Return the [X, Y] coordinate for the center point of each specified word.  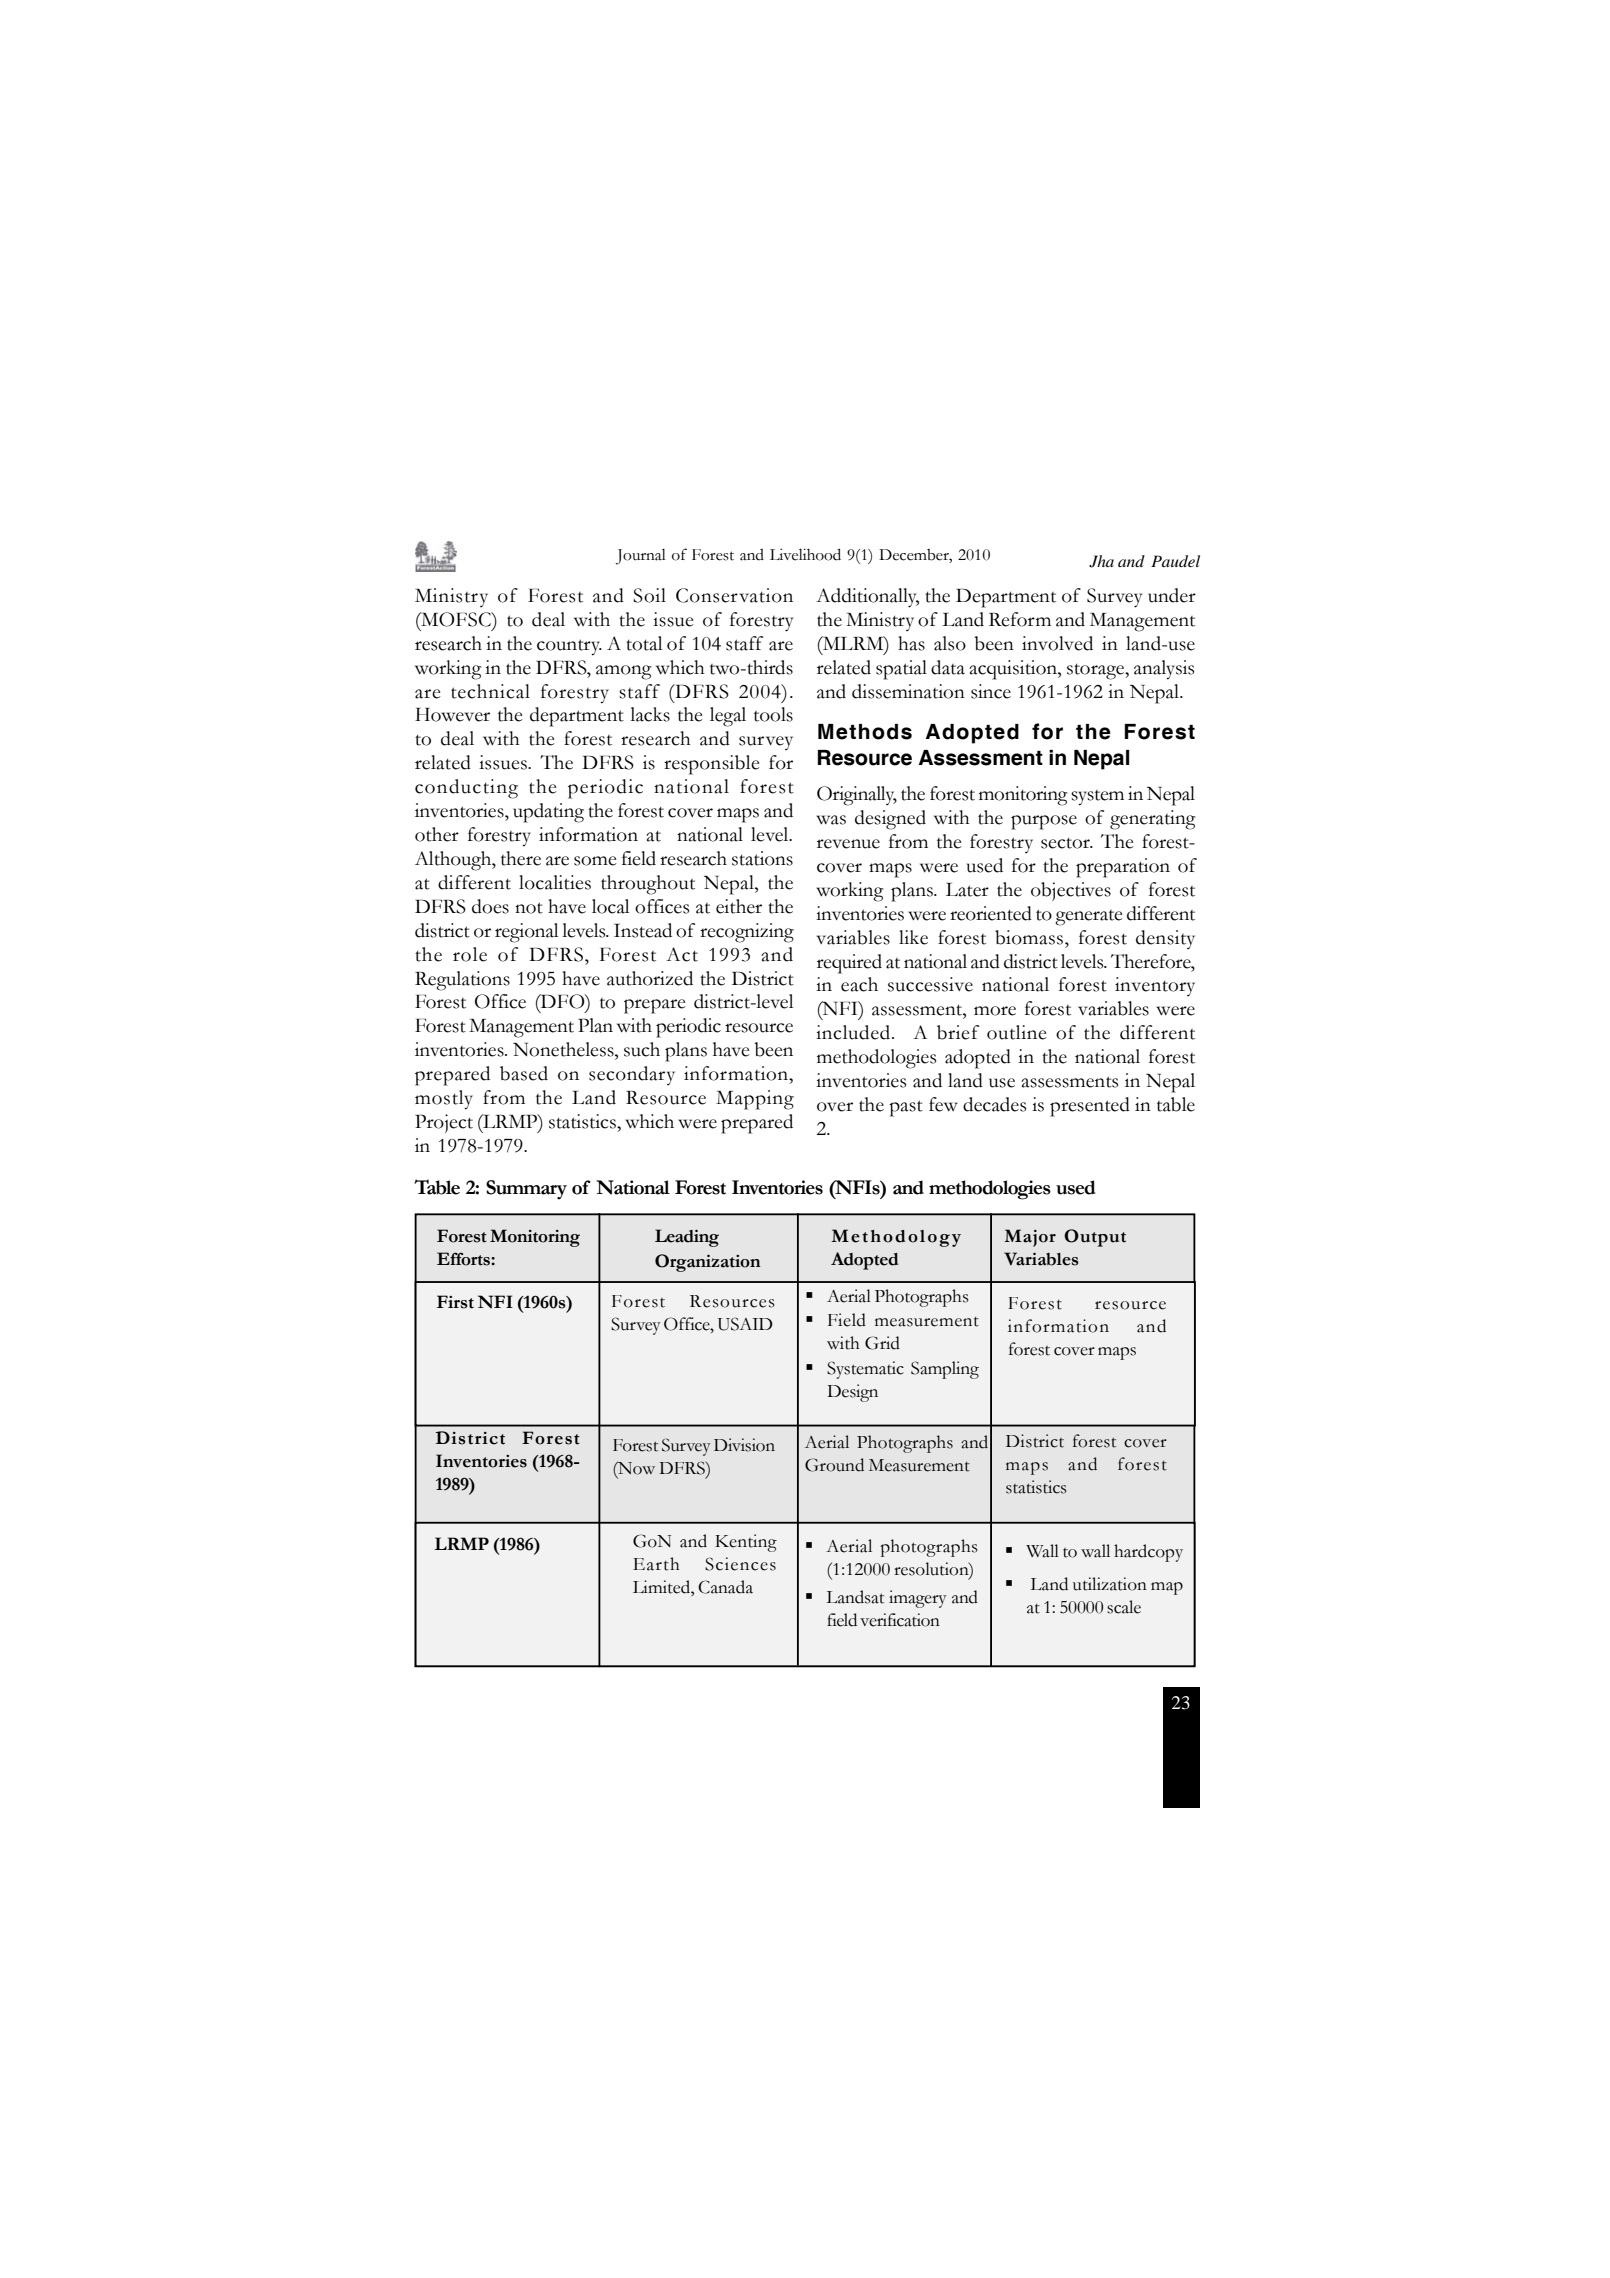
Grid [882, 1343]
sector [1066, 843]
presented [1090, 1107]
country [569, 647]
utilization [1110, 1584]
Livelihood [805, 554]
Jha [1101, 561]
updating [548, 813]
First [455, 1302]
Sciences [740, 1564]
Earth [656, 1564]
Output [1095, 1238]
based [524, 1073]
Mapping [755, 1100]
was [831, 820]
